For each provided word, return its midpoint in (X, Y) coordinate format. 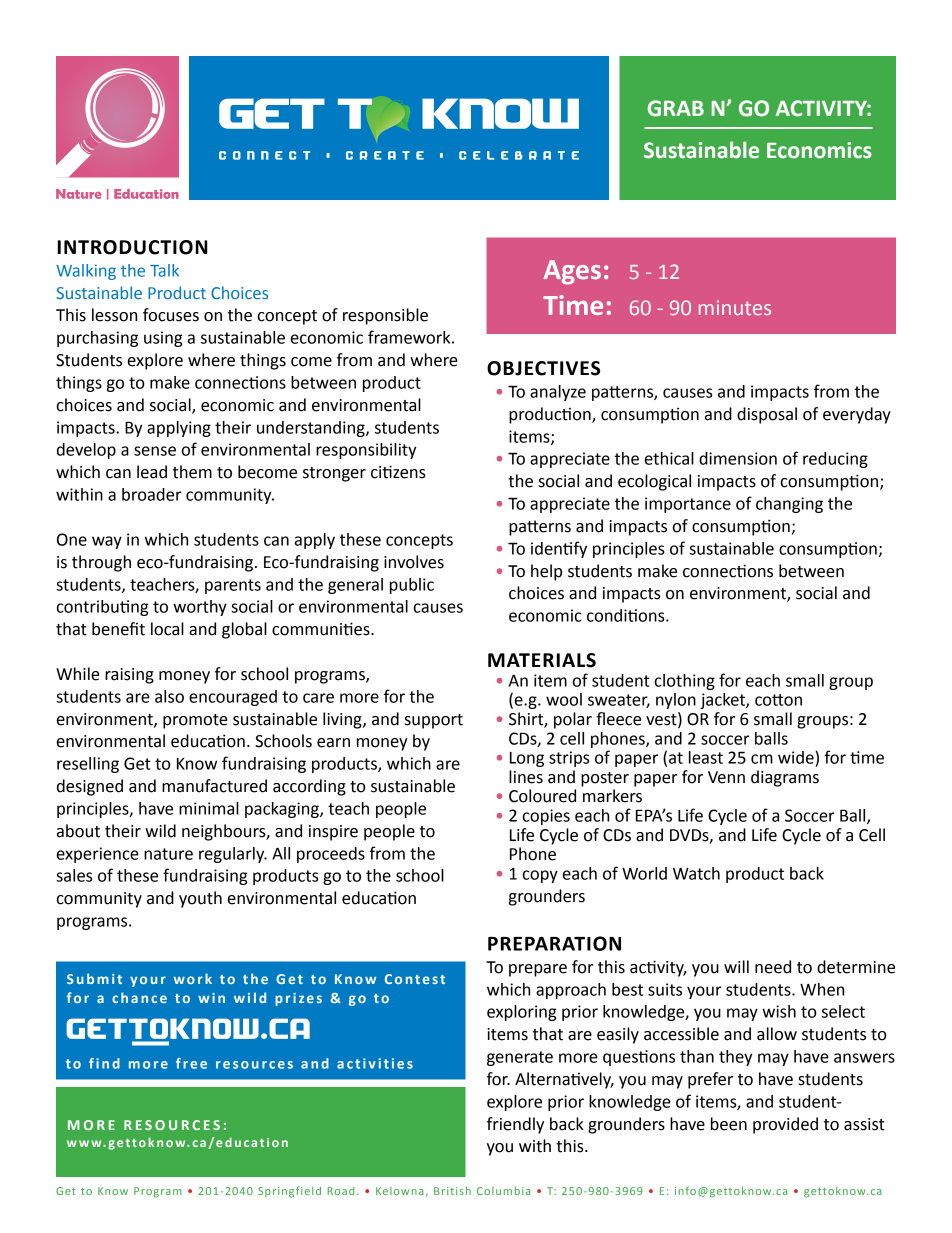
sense (155, 451)
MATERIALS (542, 660)
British (452, 1191)
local (167, 629)
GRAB (676, 108)
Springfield (289, 1192)
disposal (767, 415)
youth (200, 899)
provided (785, 1125)
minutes (735, 307)
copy (540, 876)
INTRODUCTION (133, 247)
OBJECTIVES (543, 368)
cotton (778, 700)
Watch (696, 873)
